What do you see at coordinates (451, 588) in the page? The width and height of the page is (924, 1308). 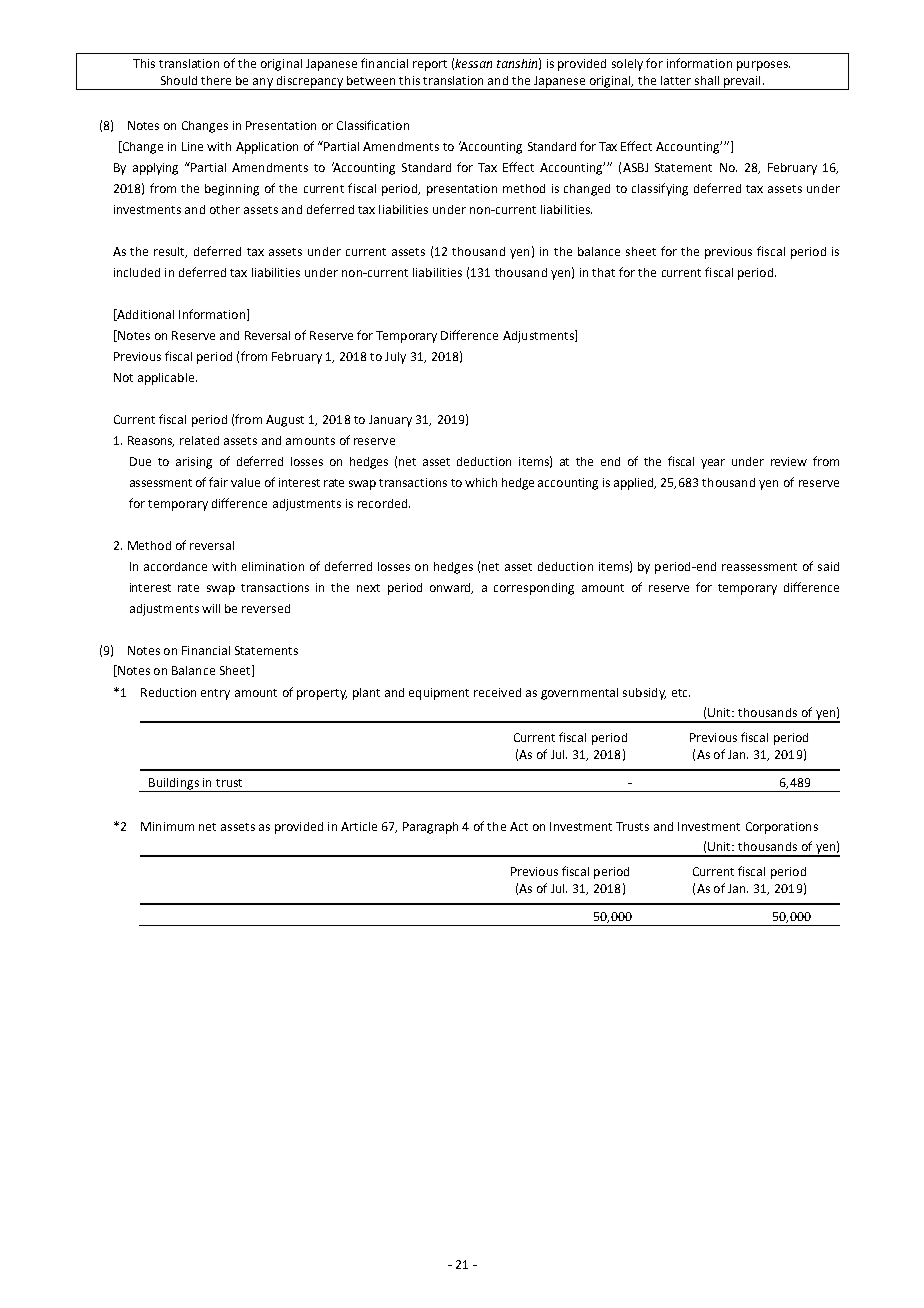 I see `onward` at bounding box center [451, 588].
